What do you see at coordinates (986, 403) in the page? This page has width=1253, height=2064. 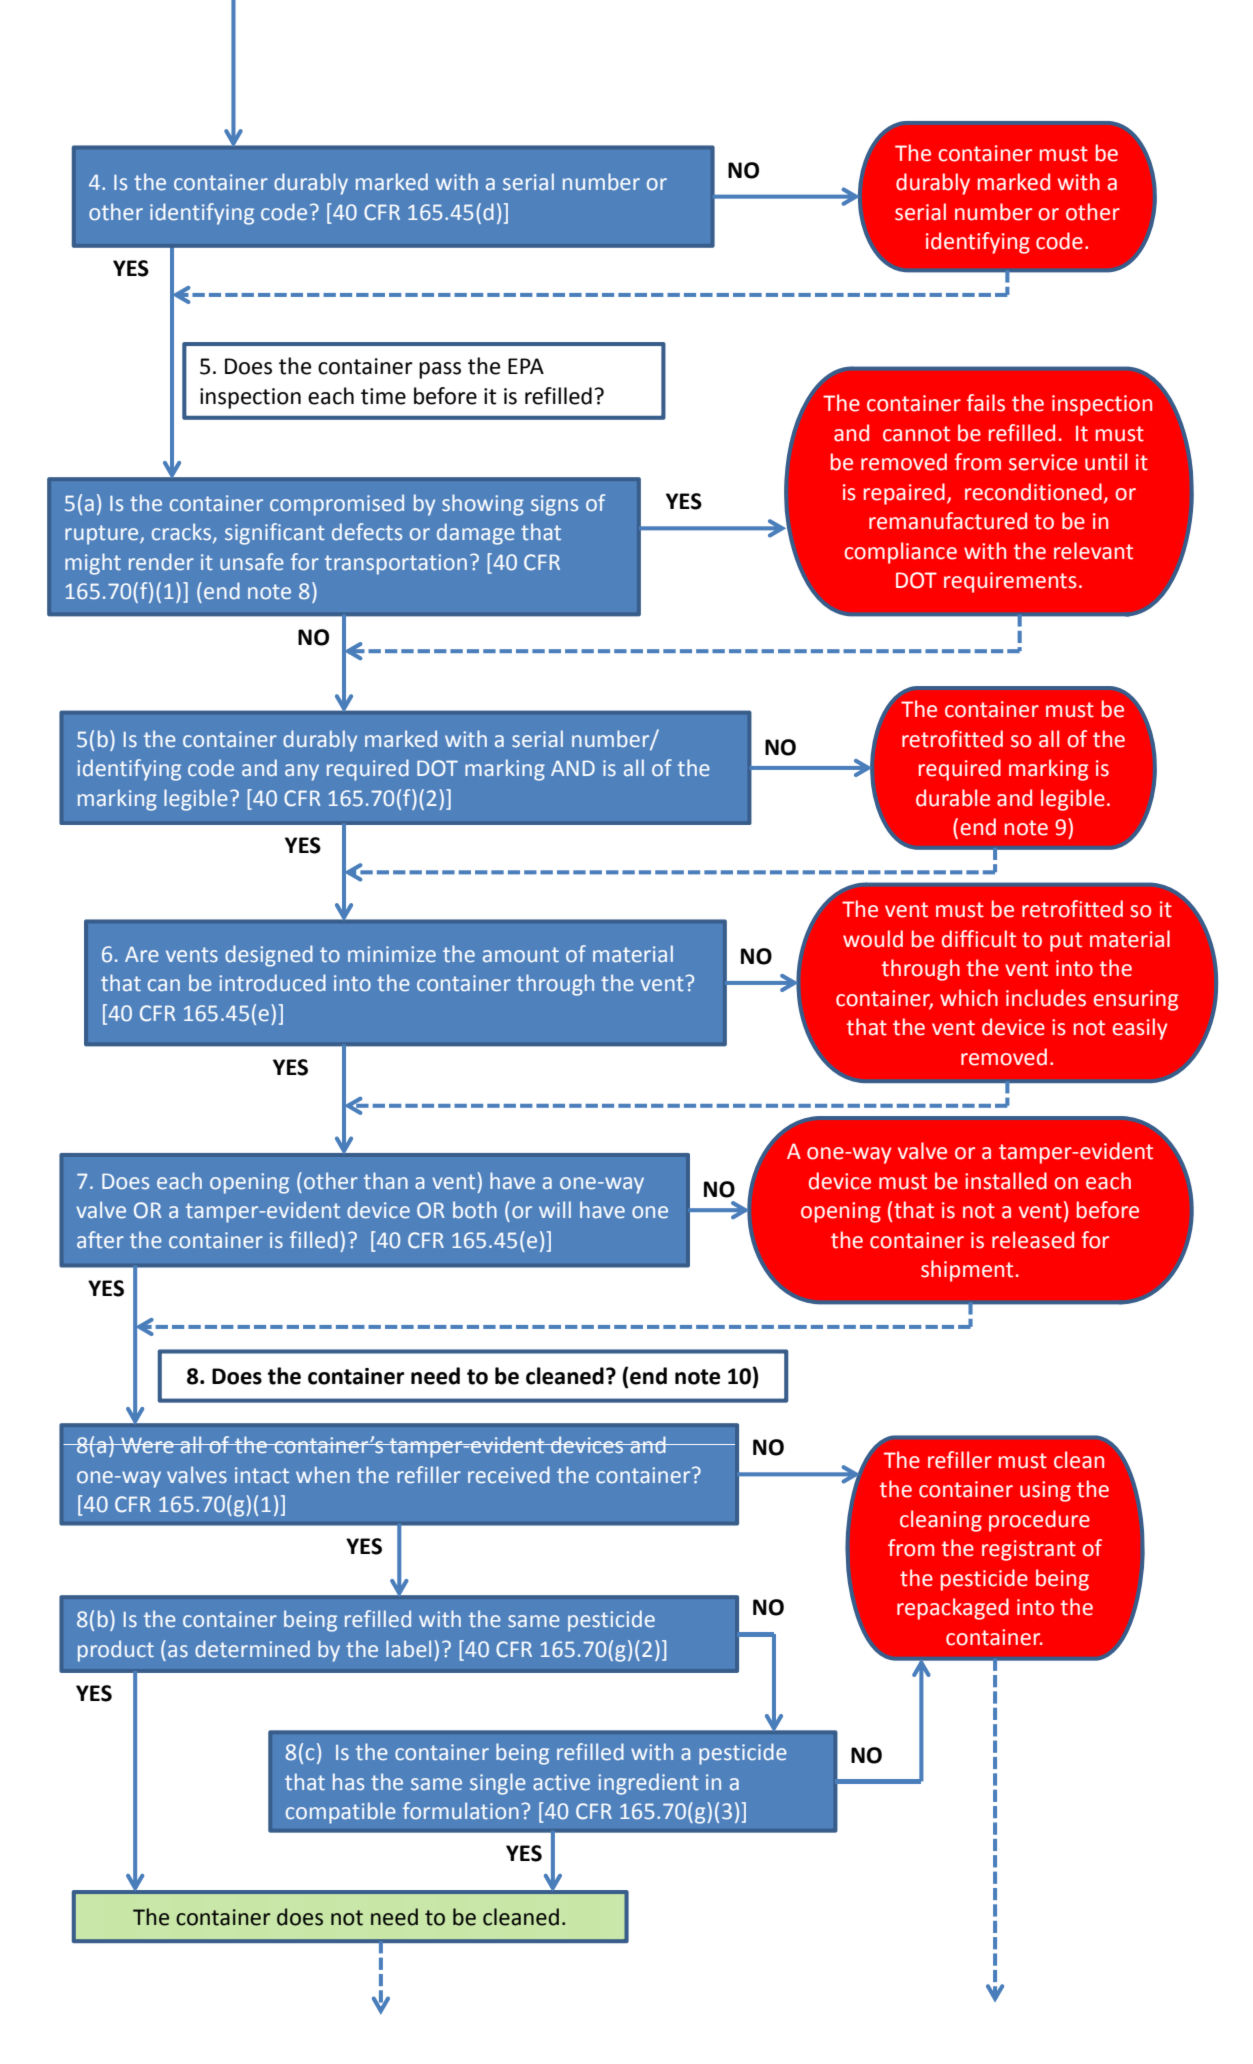 I see `fails` at bounding box center [986, 403].
